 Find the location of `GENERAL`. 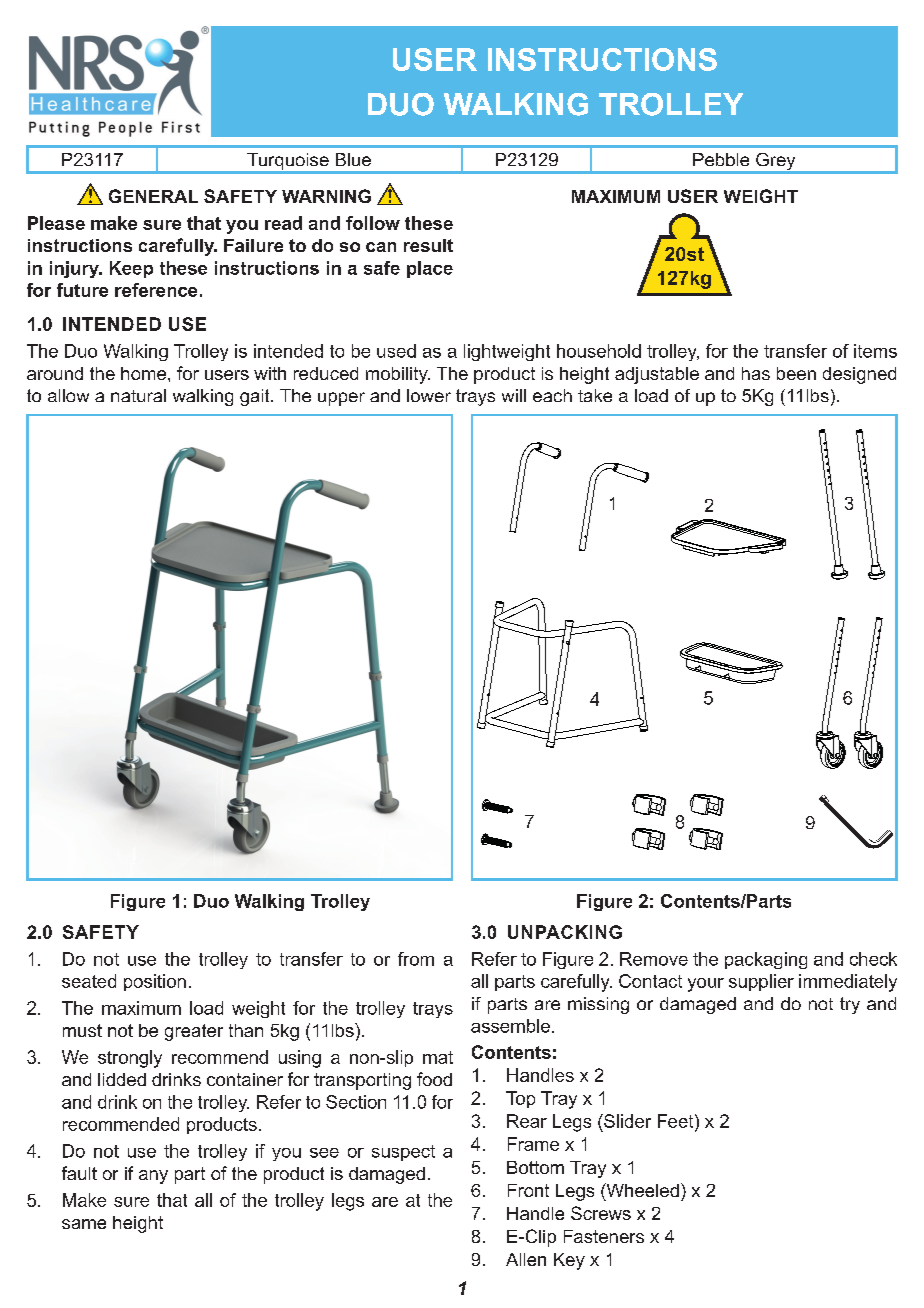

GENERAL is located at coordinates (153, 196).
